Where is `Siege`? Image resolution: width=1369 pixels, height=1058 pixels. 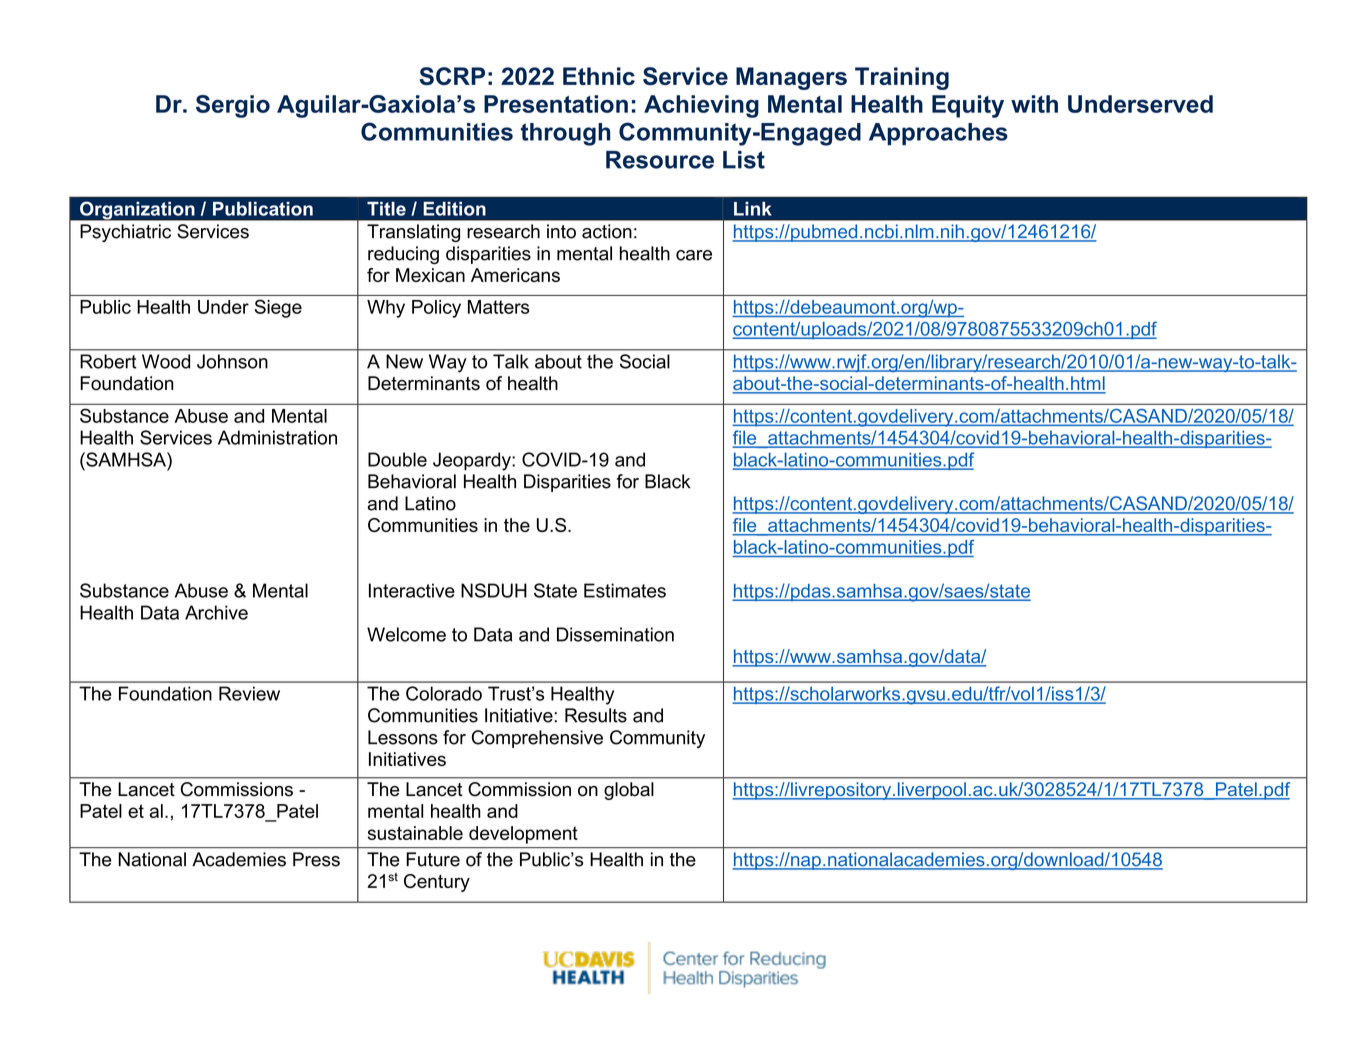 Siege is located at coordinates (278, 308).
